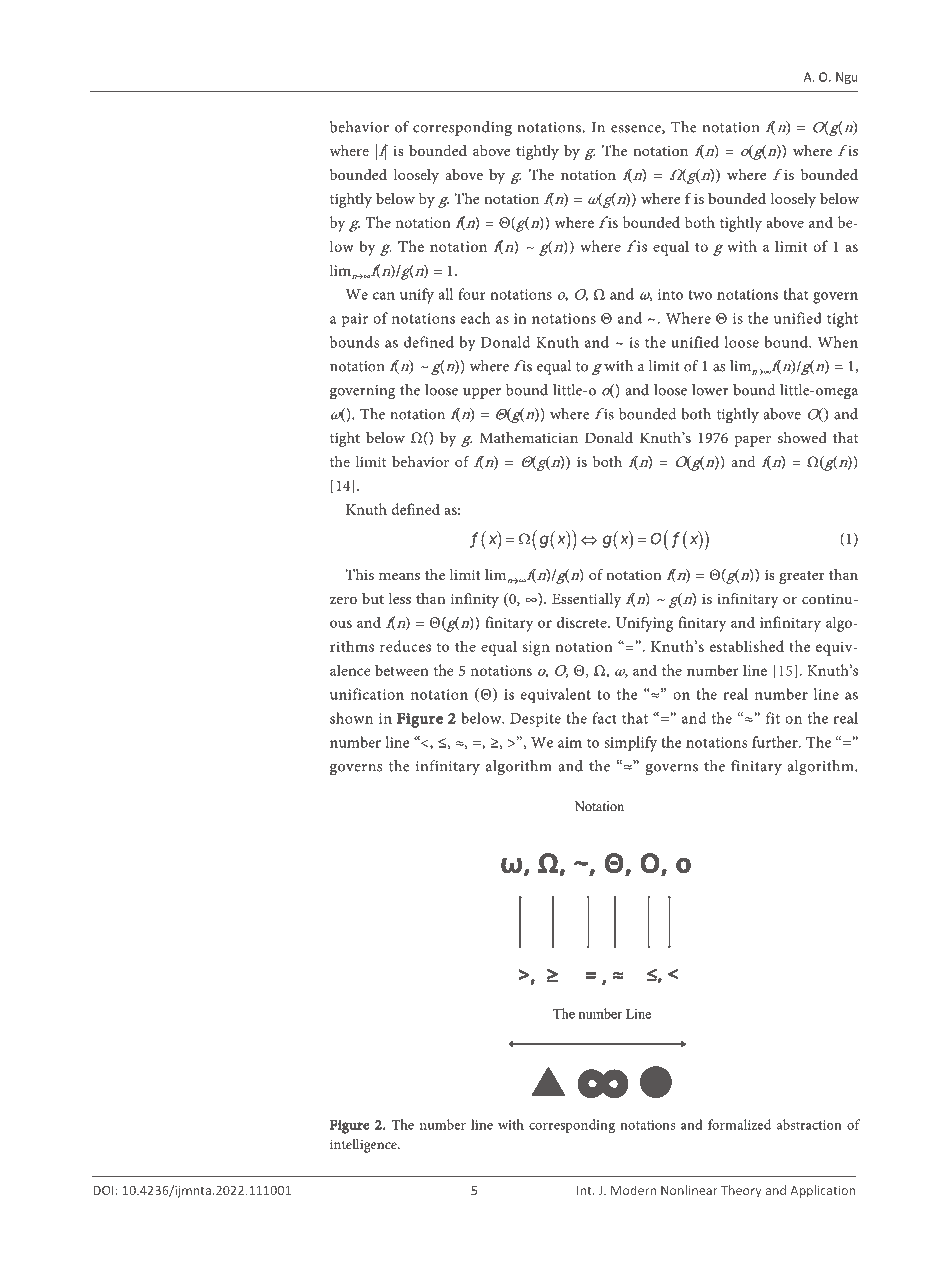  I want to click on zero, so click(343, 600).
